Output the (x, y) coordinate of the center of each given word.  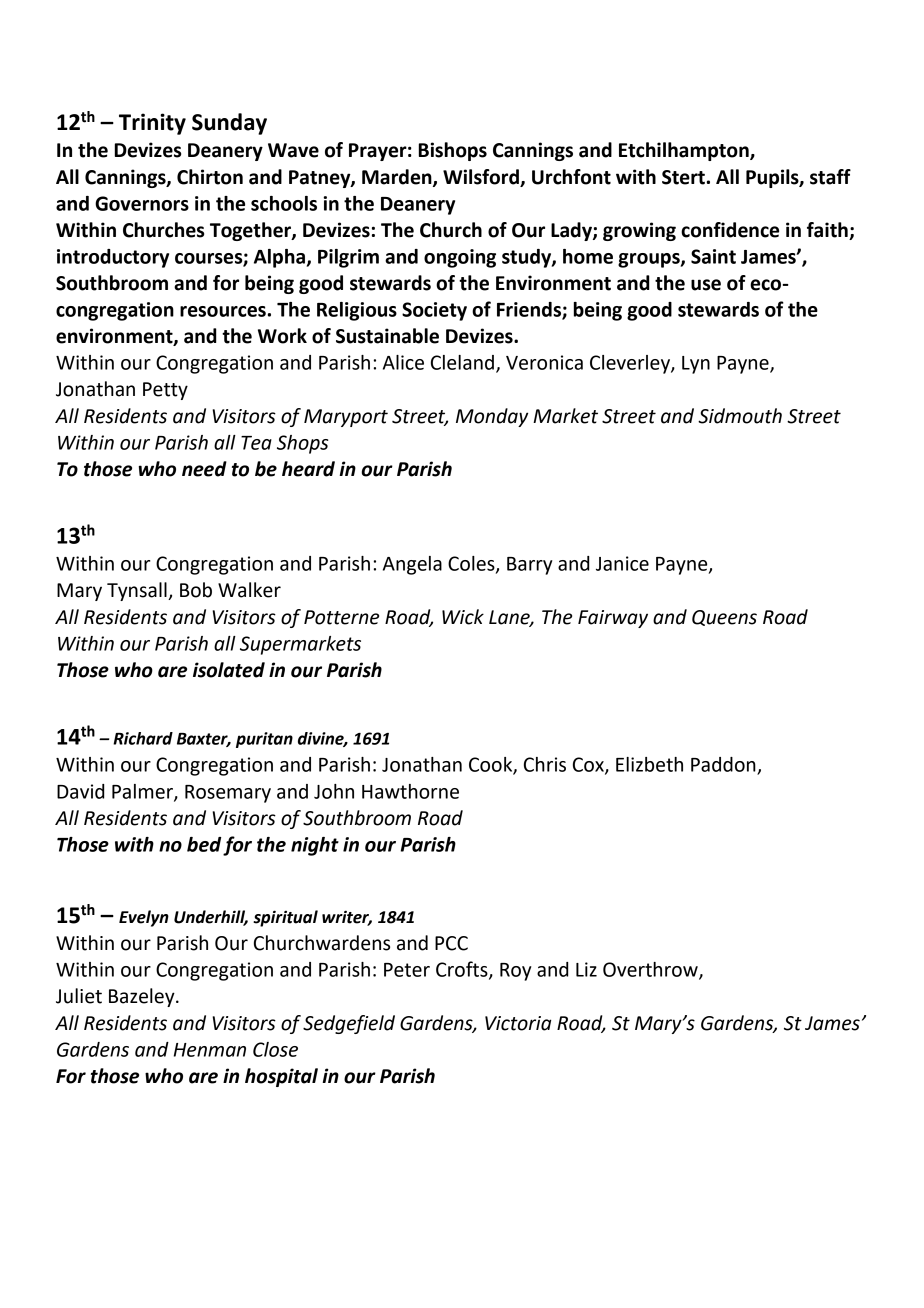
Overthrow (651, 970)
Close (275, 1049)
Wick (463, 617)
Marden (398, 178)
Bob (196, 590)
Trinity (152, 124)
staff (830, 177)
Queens (724, 618)
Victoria (518, 1023)
